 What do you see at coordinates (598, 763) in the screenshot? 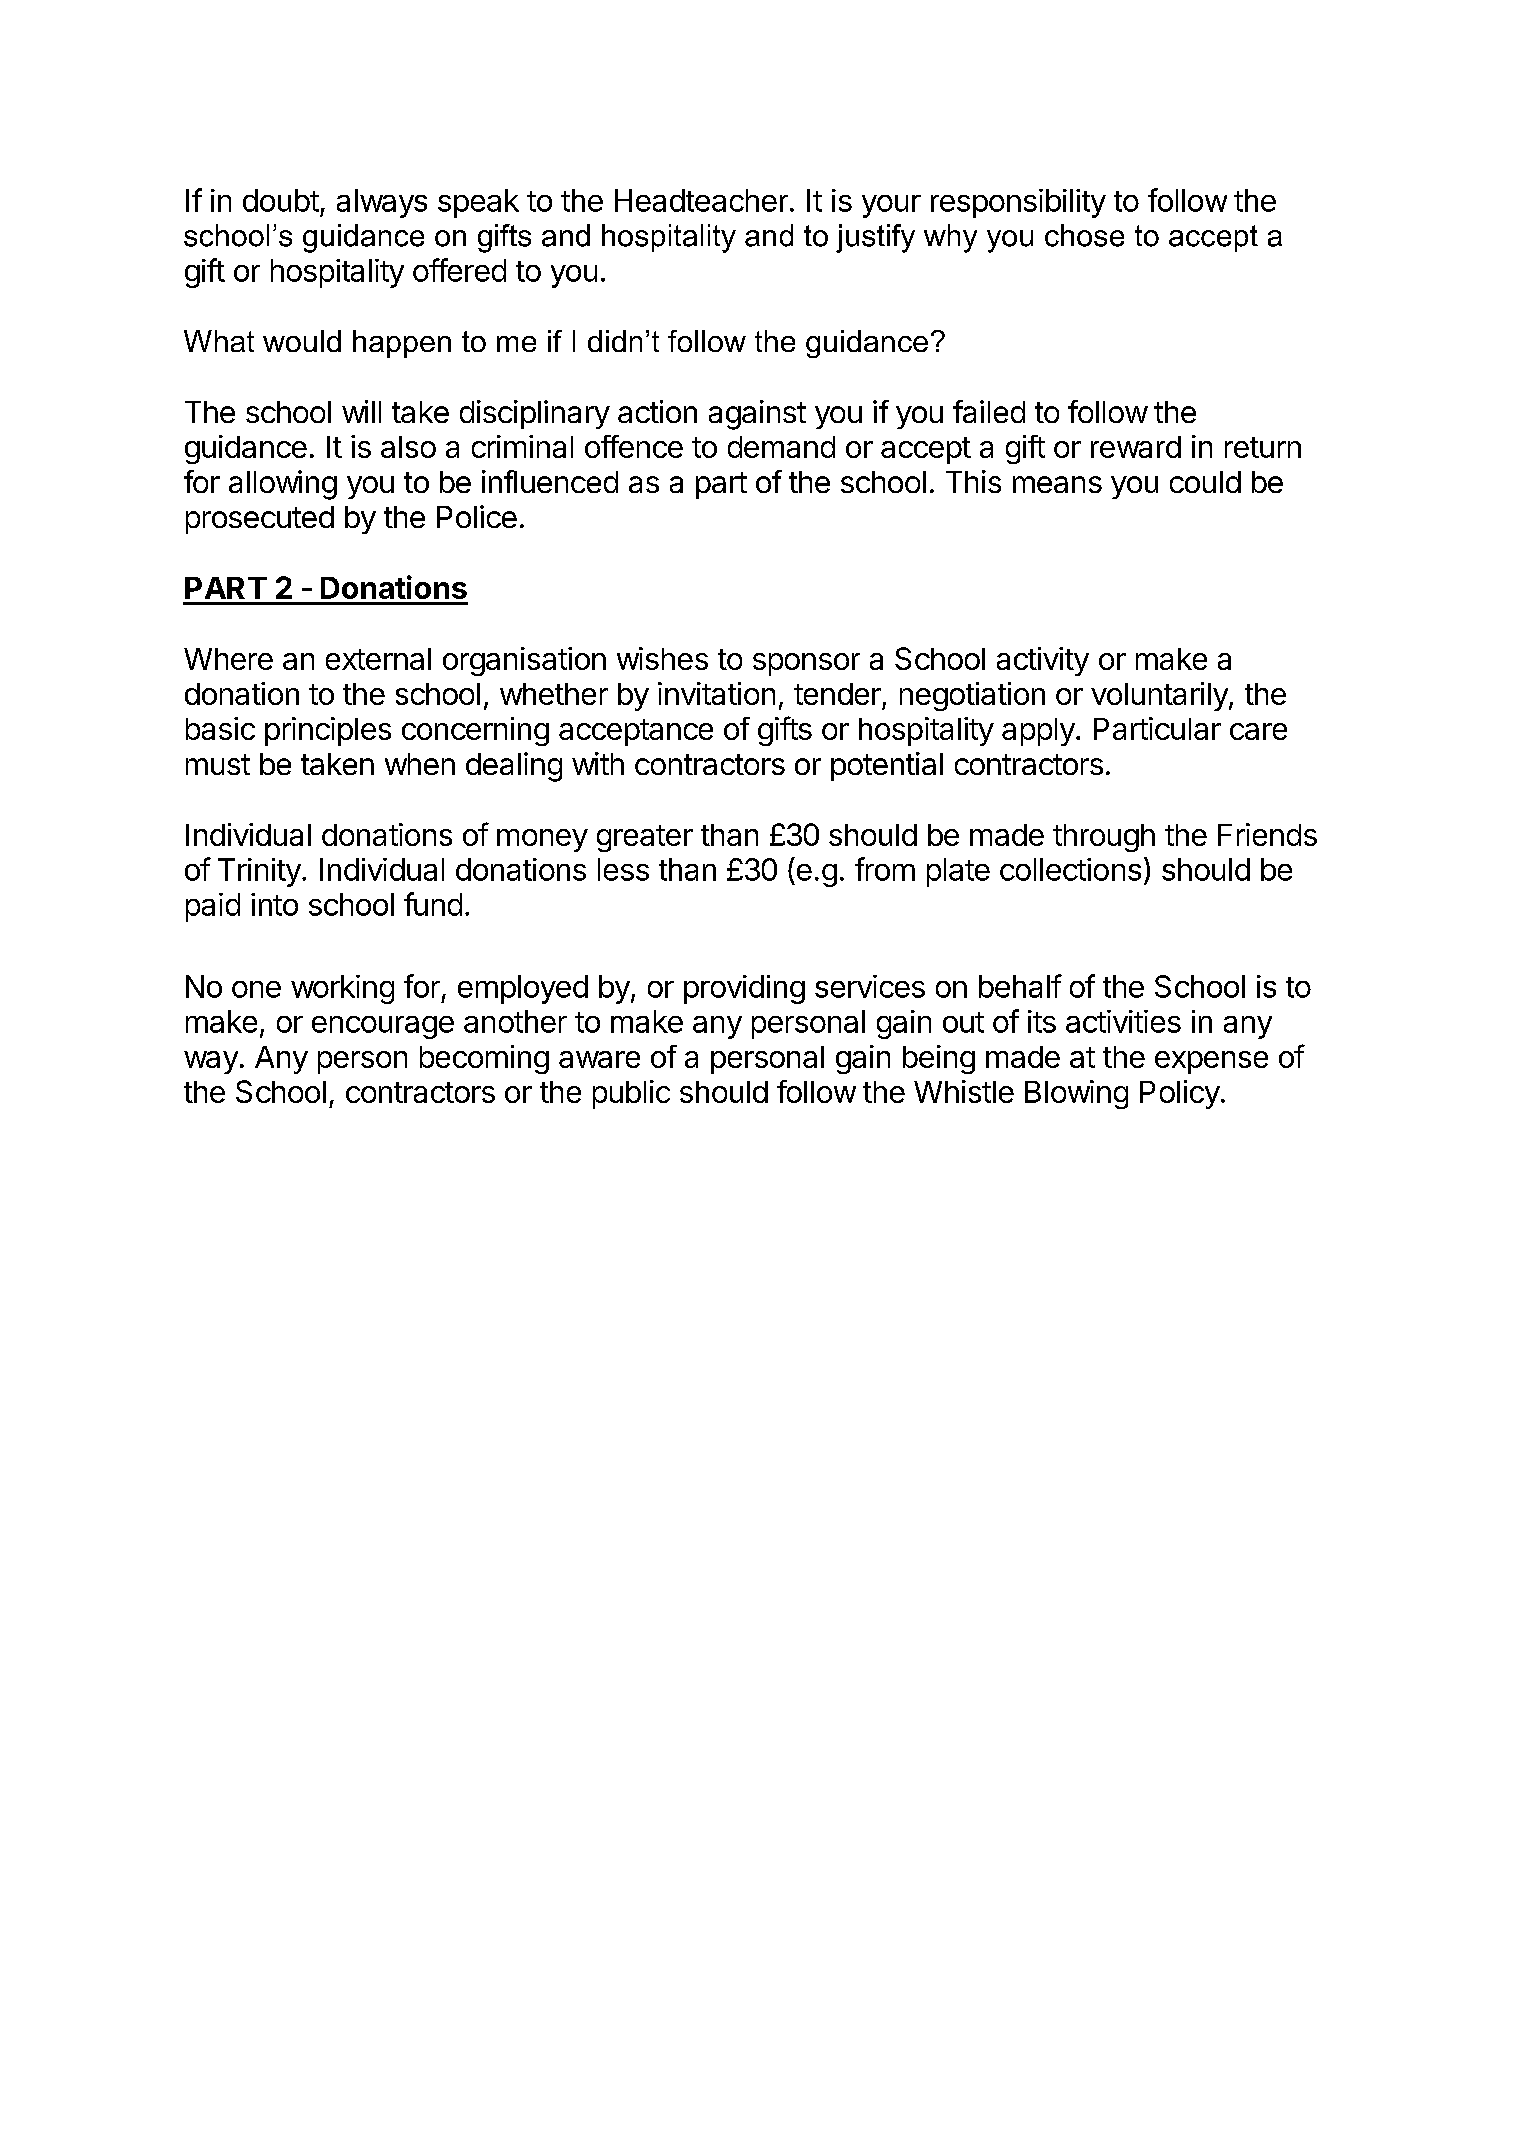
I see `with` at bounding box center [598, 763].
